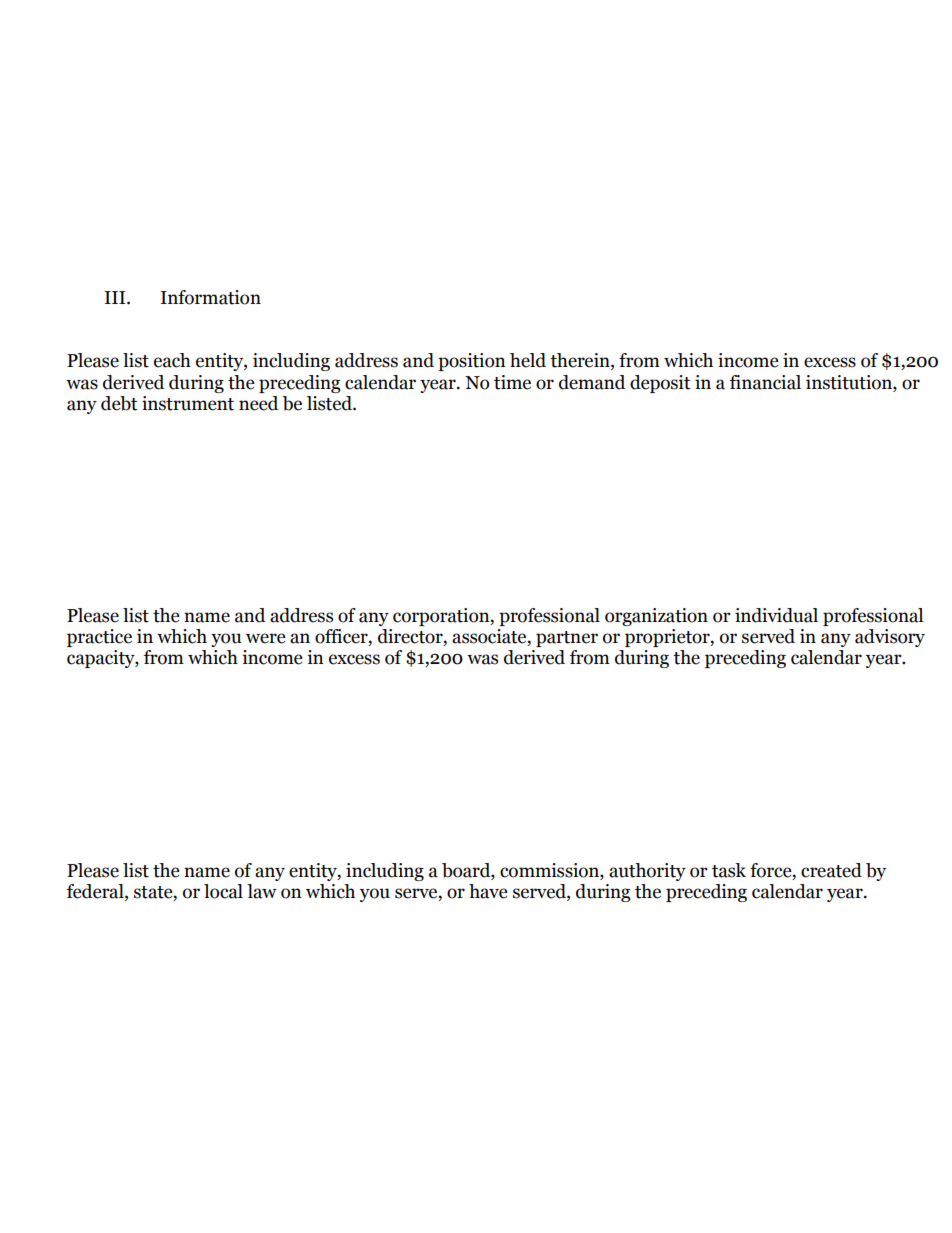  Describe the element at coordinates (831, 870) in the screenshot. I see `created` at that location.
